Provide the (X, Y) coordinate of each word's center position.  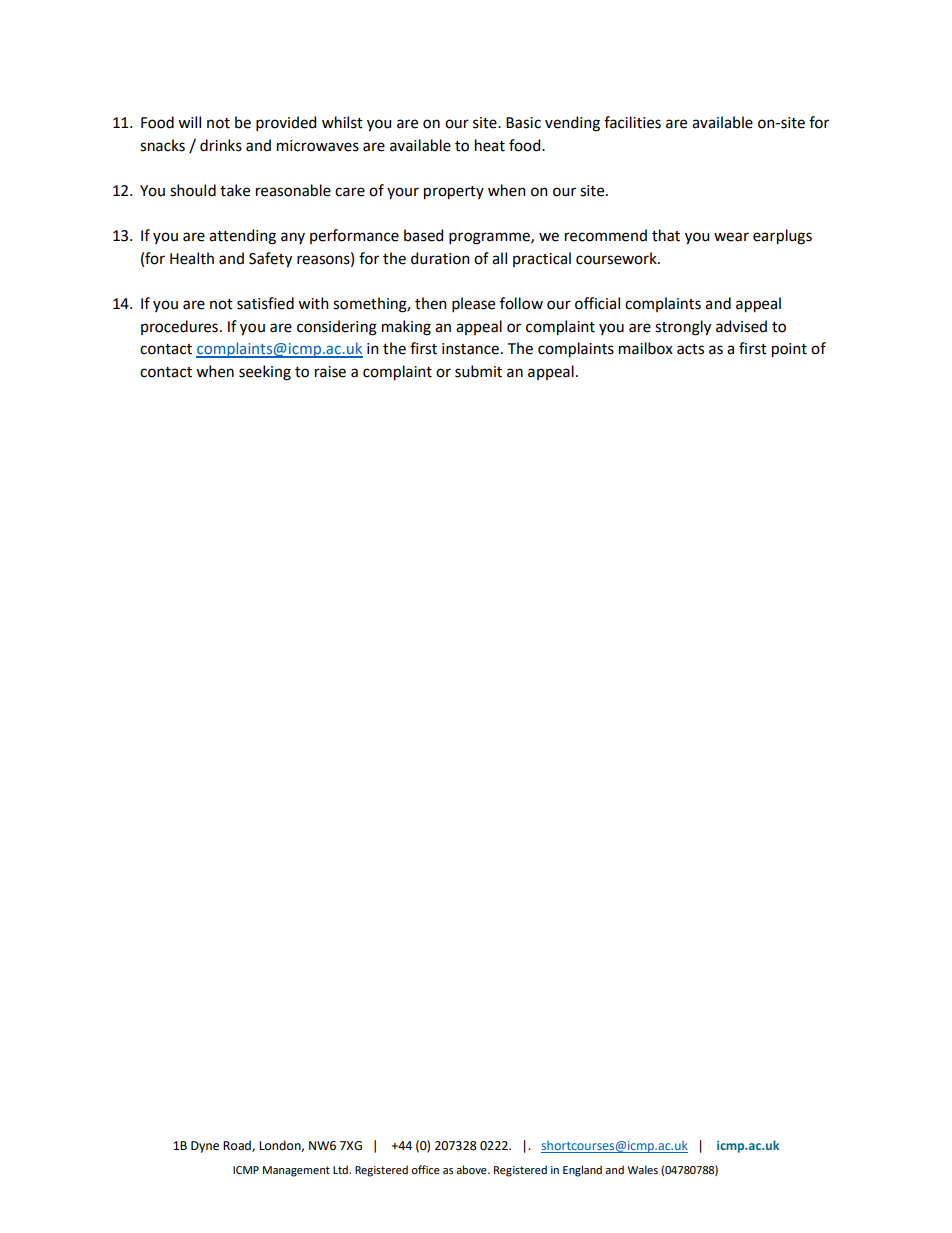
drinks (221, 145)
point (789, 350)
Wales (642, 1169)
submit (478, 371)
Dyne (205, 1147)
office (425, 1169)
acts (690, 349)
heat (490, 145)
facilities (632, 122)
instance (470, 349)
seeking (265, 373)
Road (238, 1146)
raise (330, 372)
